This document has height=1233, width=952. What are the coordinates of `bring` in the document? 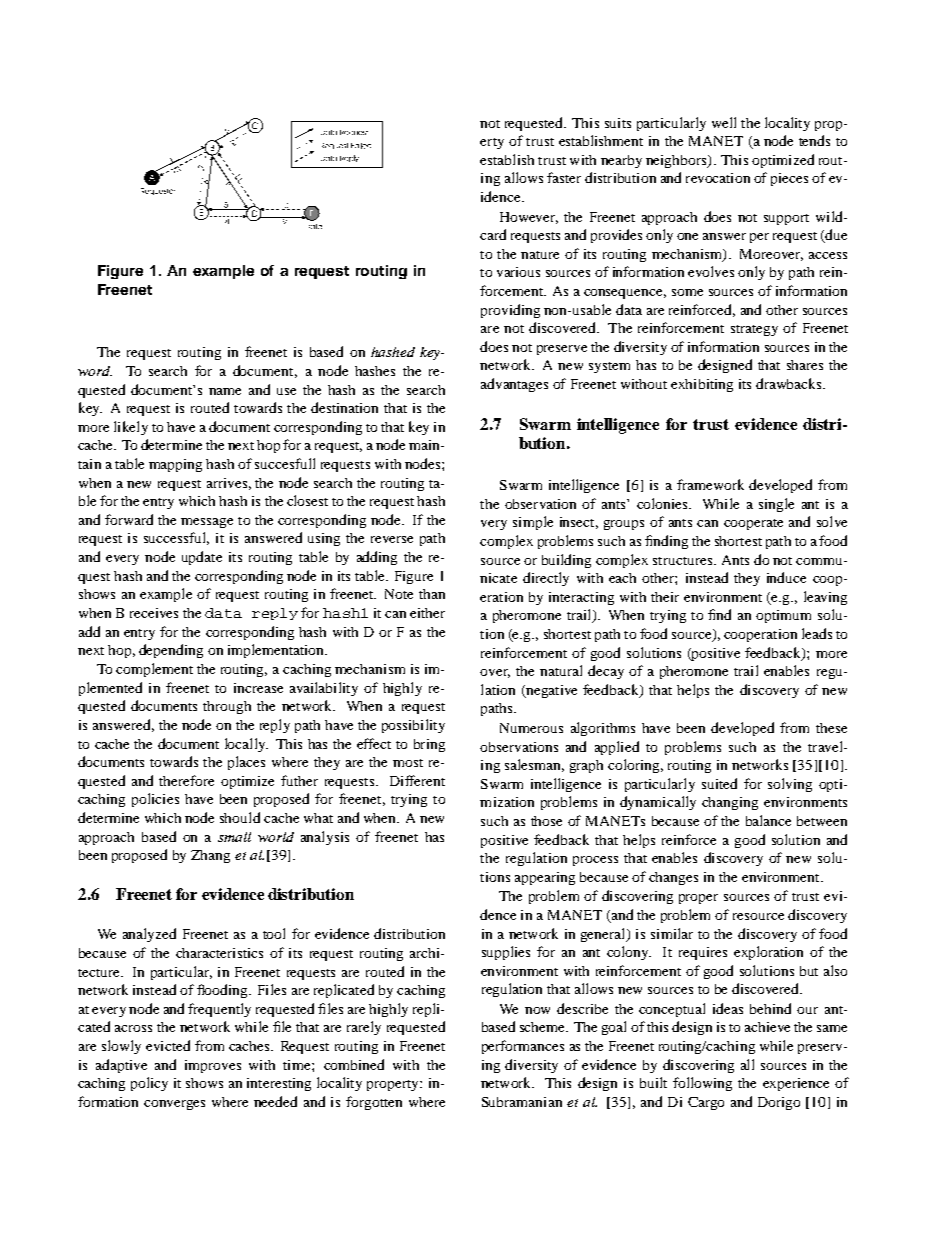 It's located at (429, 745).
